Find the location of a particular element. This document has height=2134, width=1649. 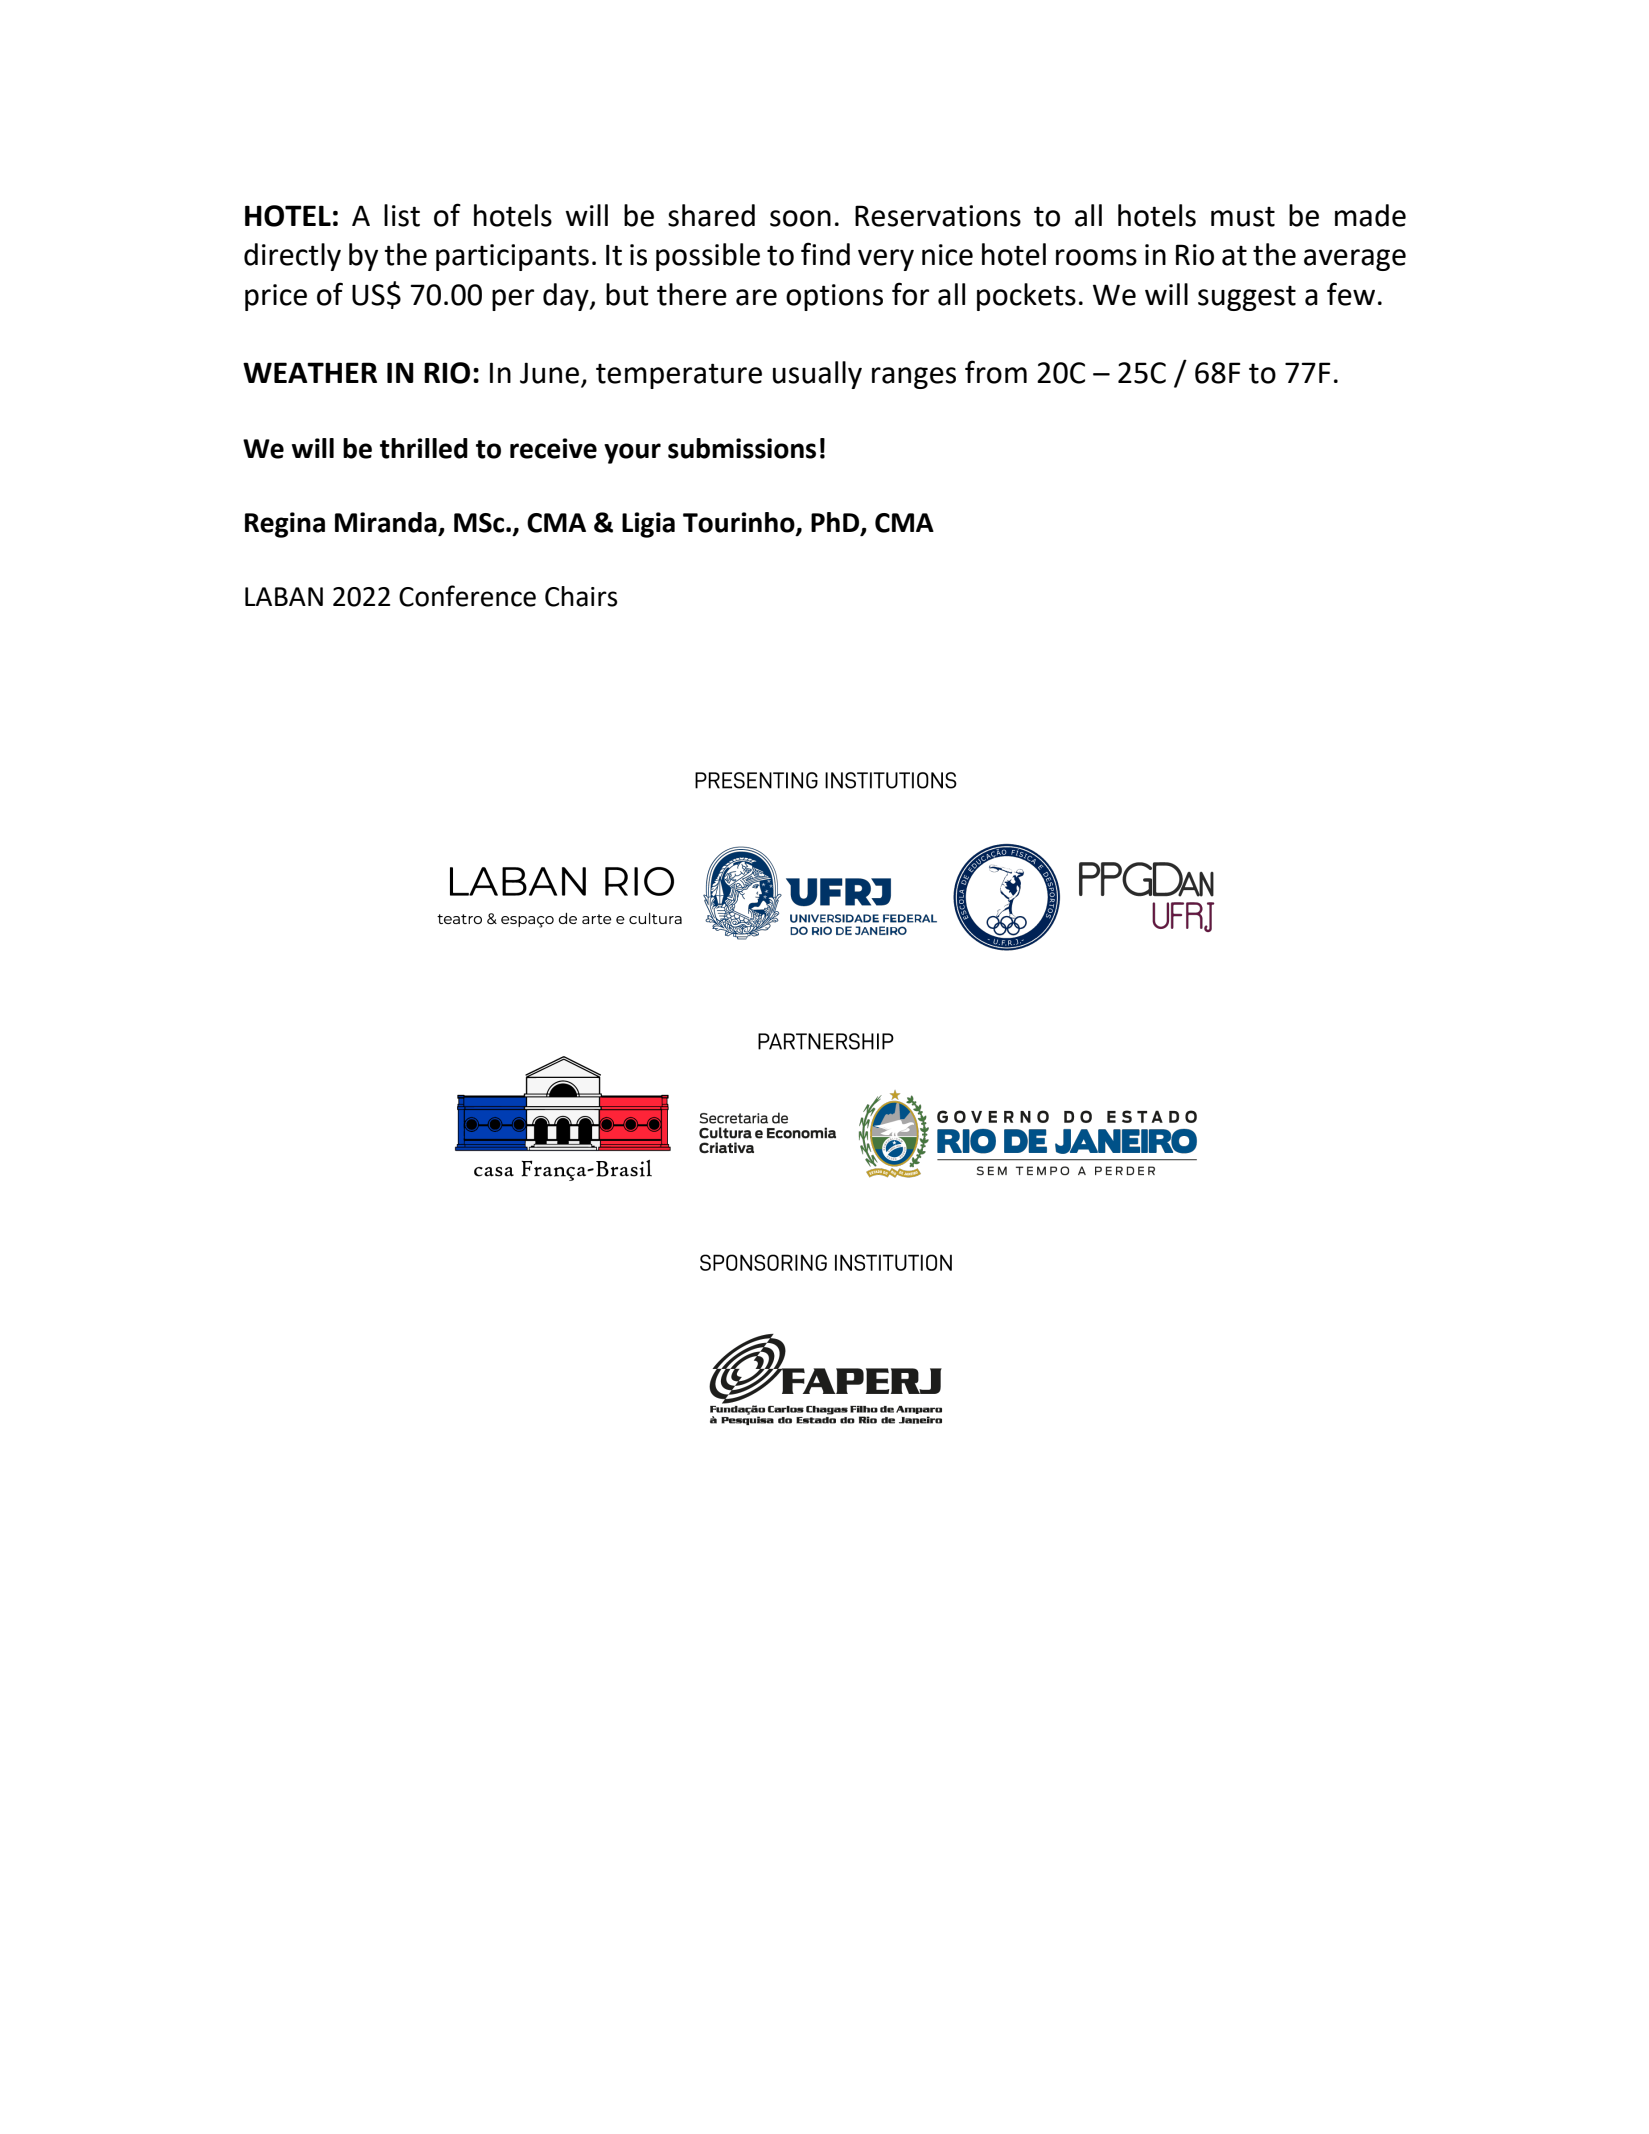

Conference is located at coordinates (467, 596).
